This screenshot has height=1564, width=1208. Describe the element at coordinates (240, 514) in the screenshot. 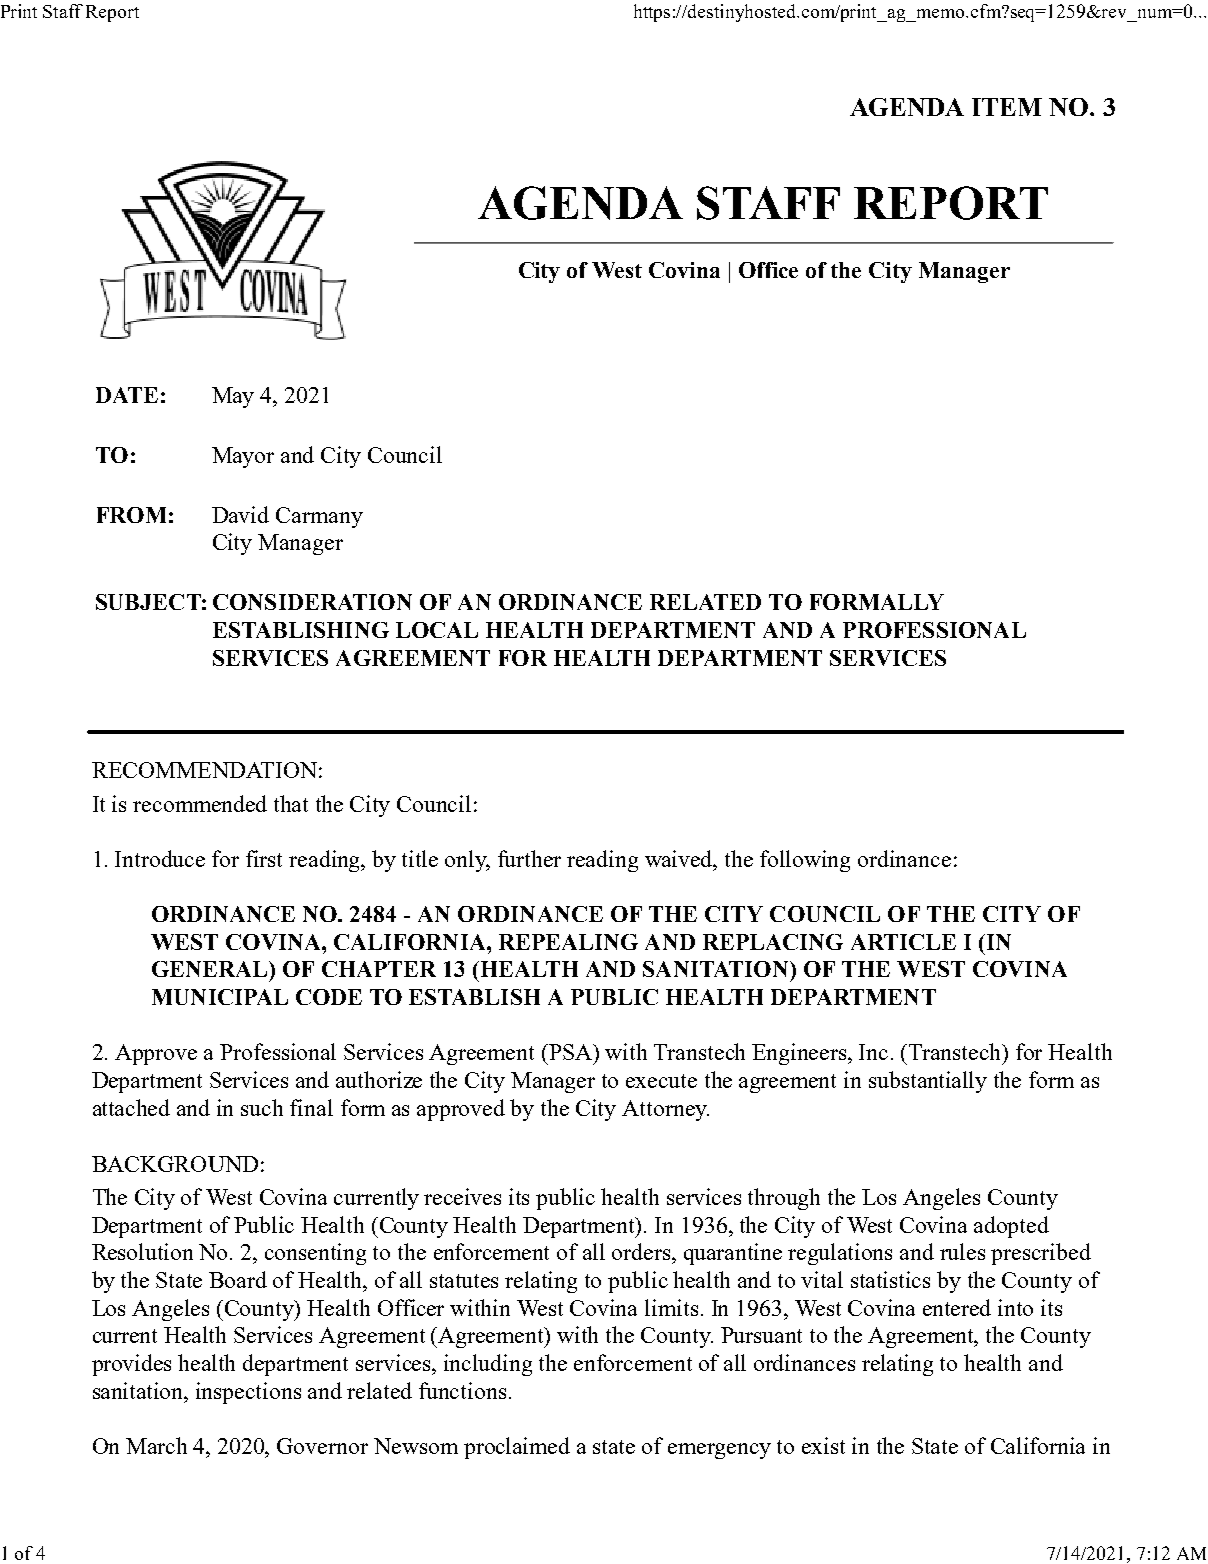

I see `David` at that location.
